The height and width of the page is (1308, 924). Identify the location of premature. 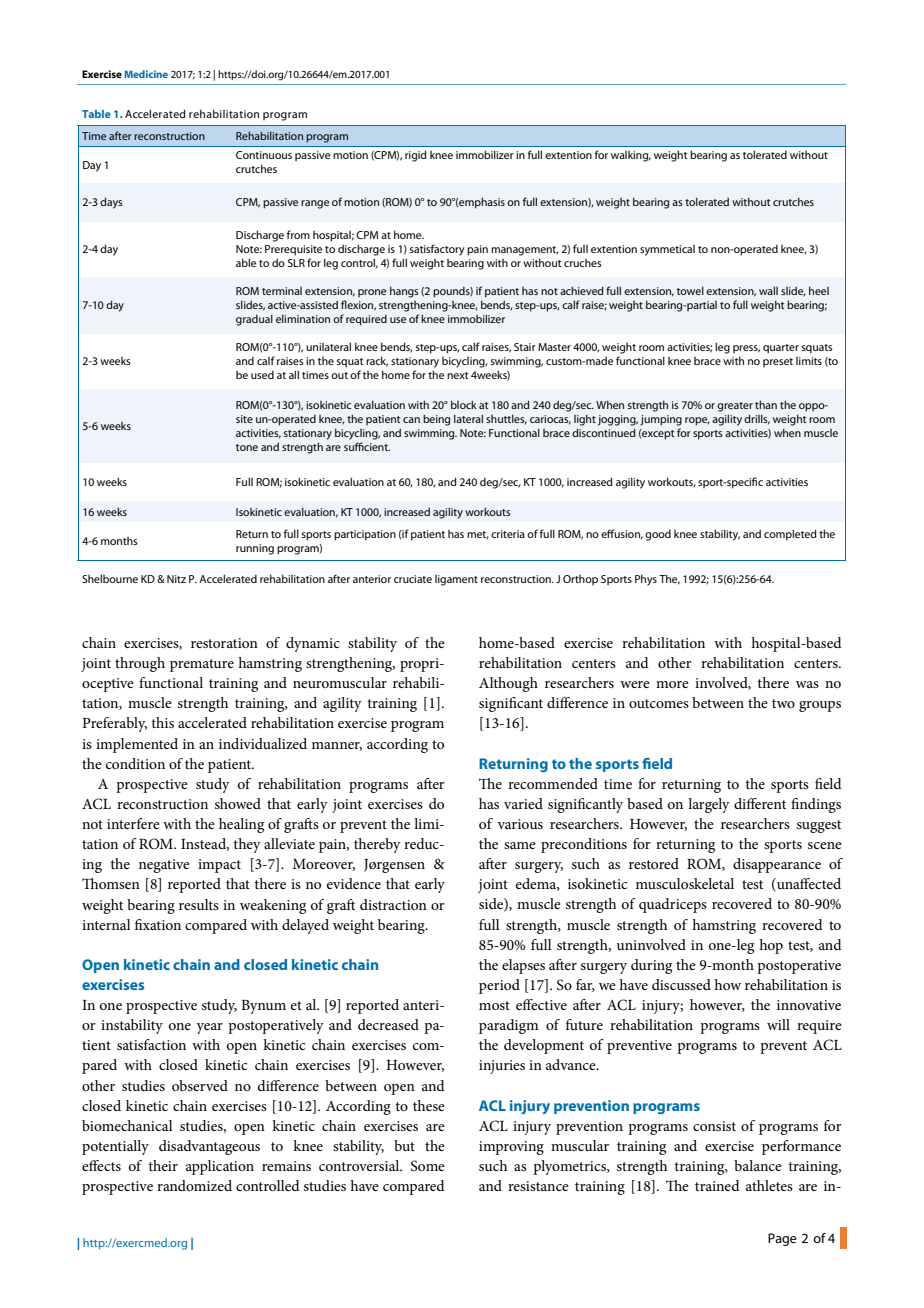
(202, 665).
